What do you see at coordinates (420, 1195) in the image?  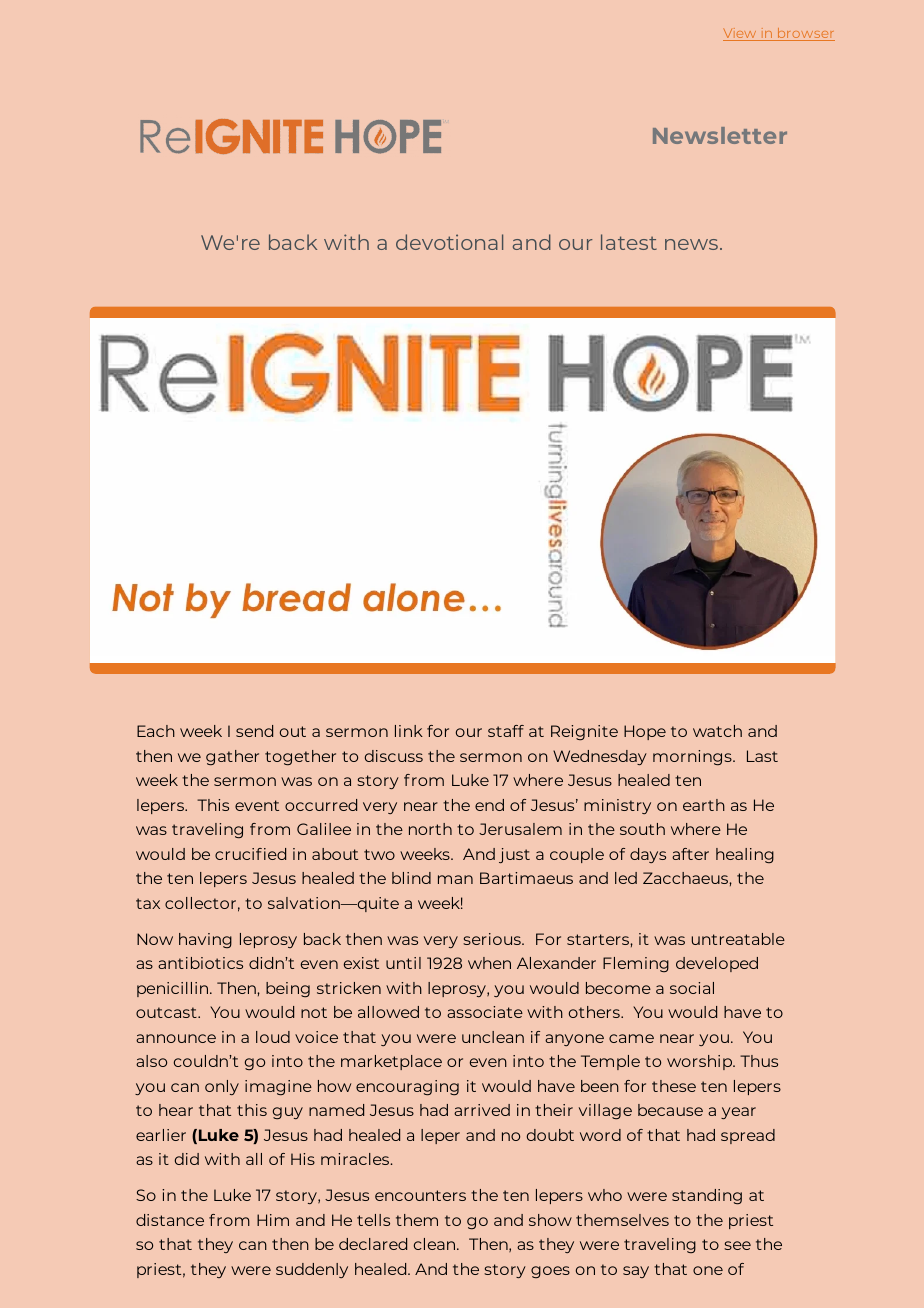 I see `encounters` at bounding box center [420, 1195].
